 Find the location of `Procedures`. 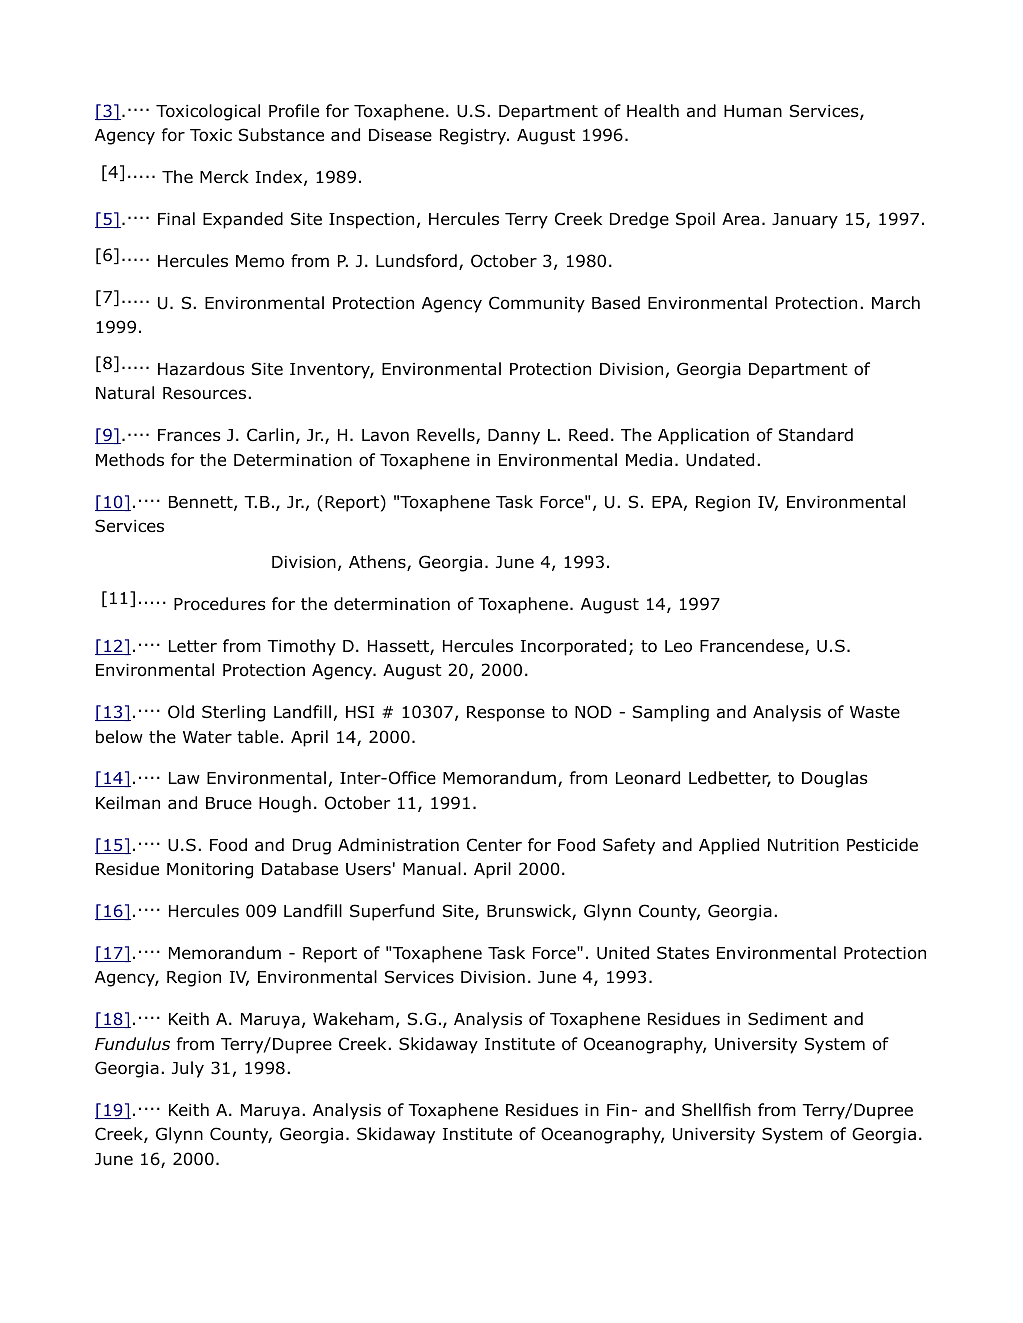

Procedures is located at coordinates (220, 604).
